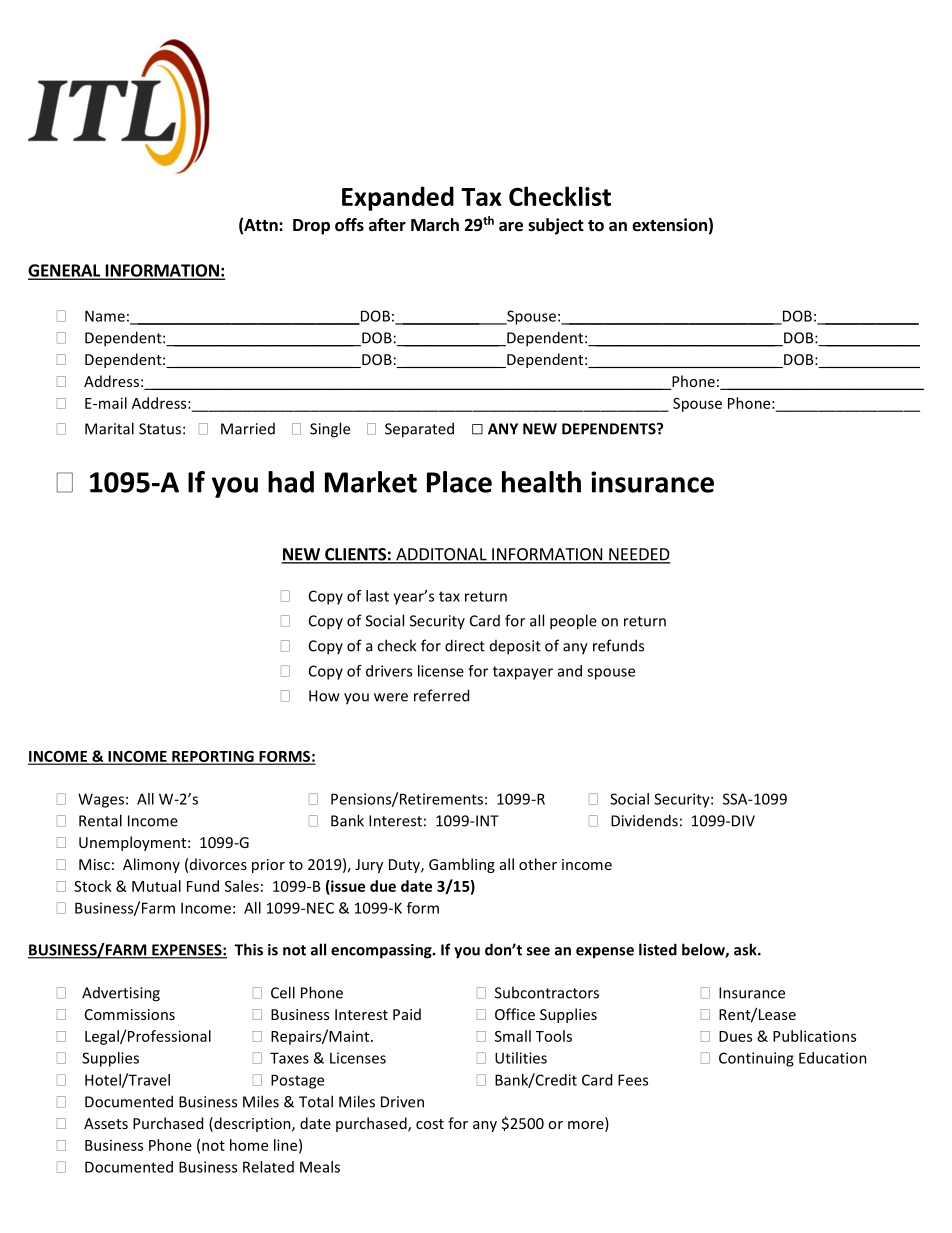 The image size is (952, 1233). What do you see at coordinates (441, 695) in the screenshot?
I see `referred` at bounding box center [441, 695].
